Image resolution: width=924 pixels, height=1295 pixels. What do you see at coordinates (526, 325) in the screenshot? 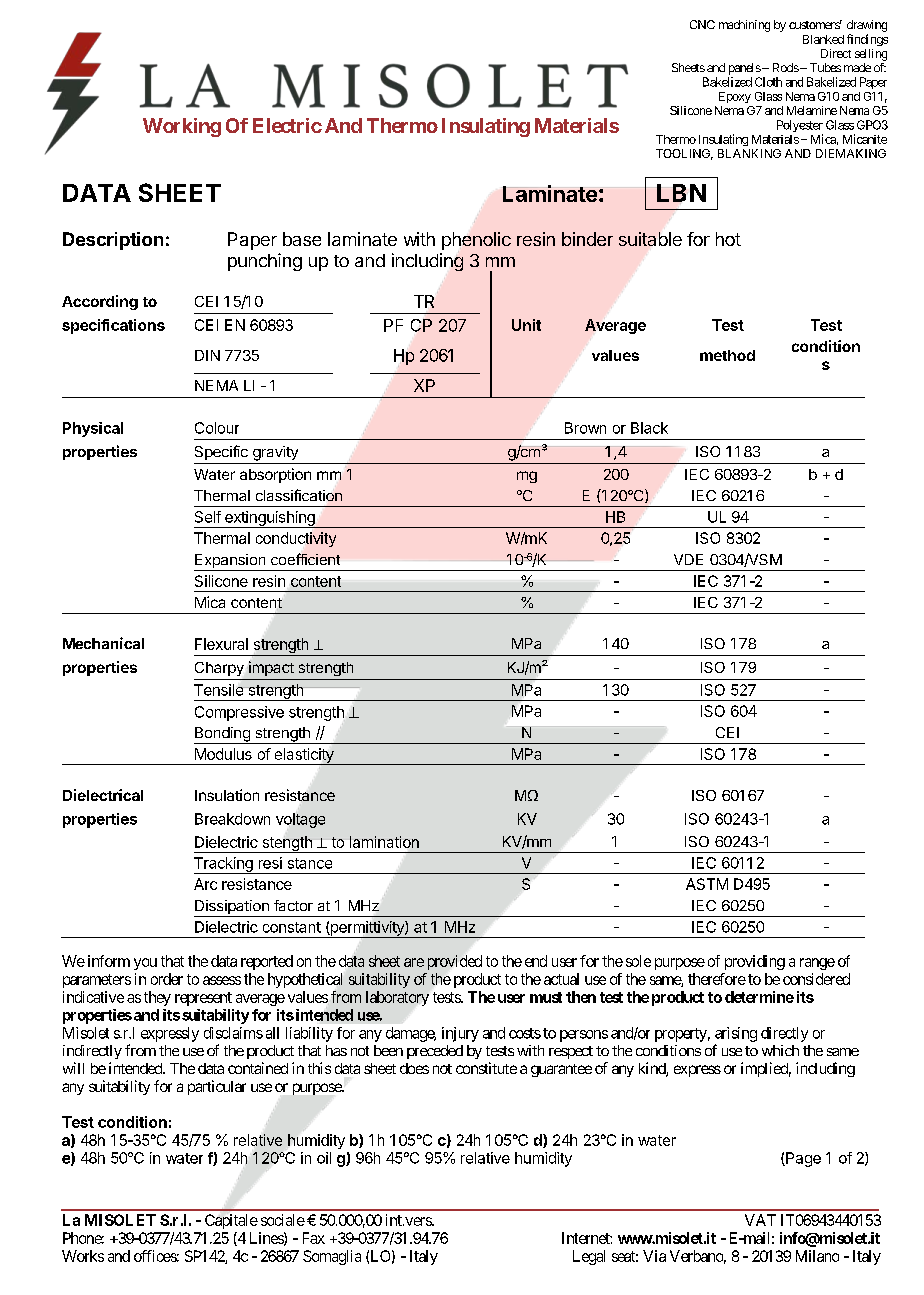
I see `Unit` at bounding box center [526, 325].
